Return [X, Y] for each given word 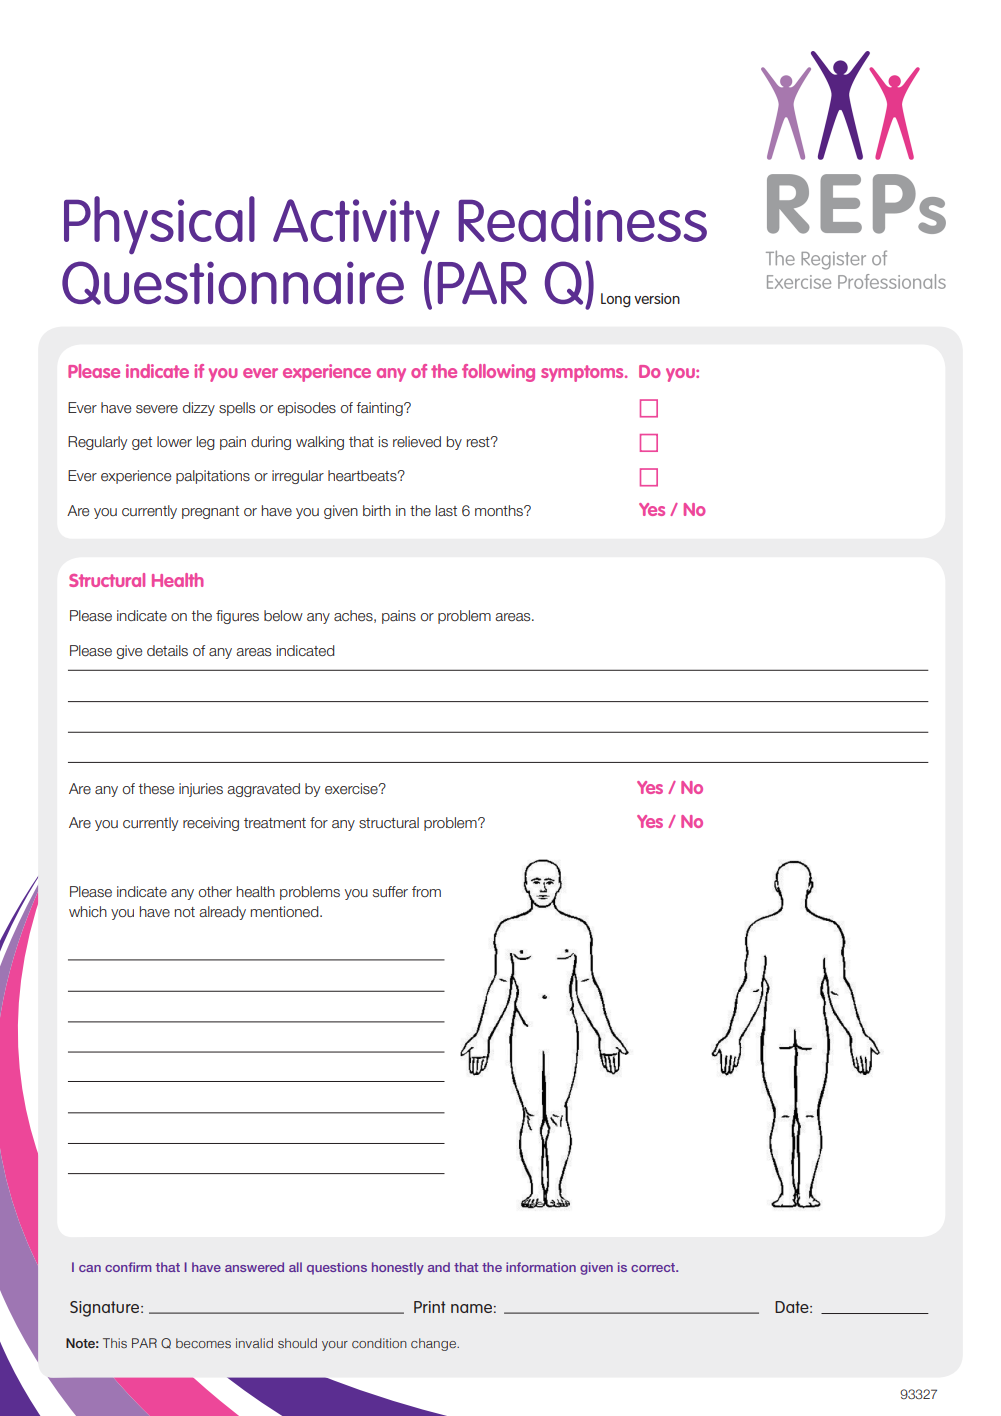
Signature [106, 1309]
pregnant [210, 512]
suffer [390, 892]
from [426, 891]
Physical [159, 225]
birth [377, 510]
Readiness [582, 219]
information [541, 1267]
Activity [356, 227]
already [222, 913]
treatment [275, 823]
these [156, 789]
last [446, 510]
